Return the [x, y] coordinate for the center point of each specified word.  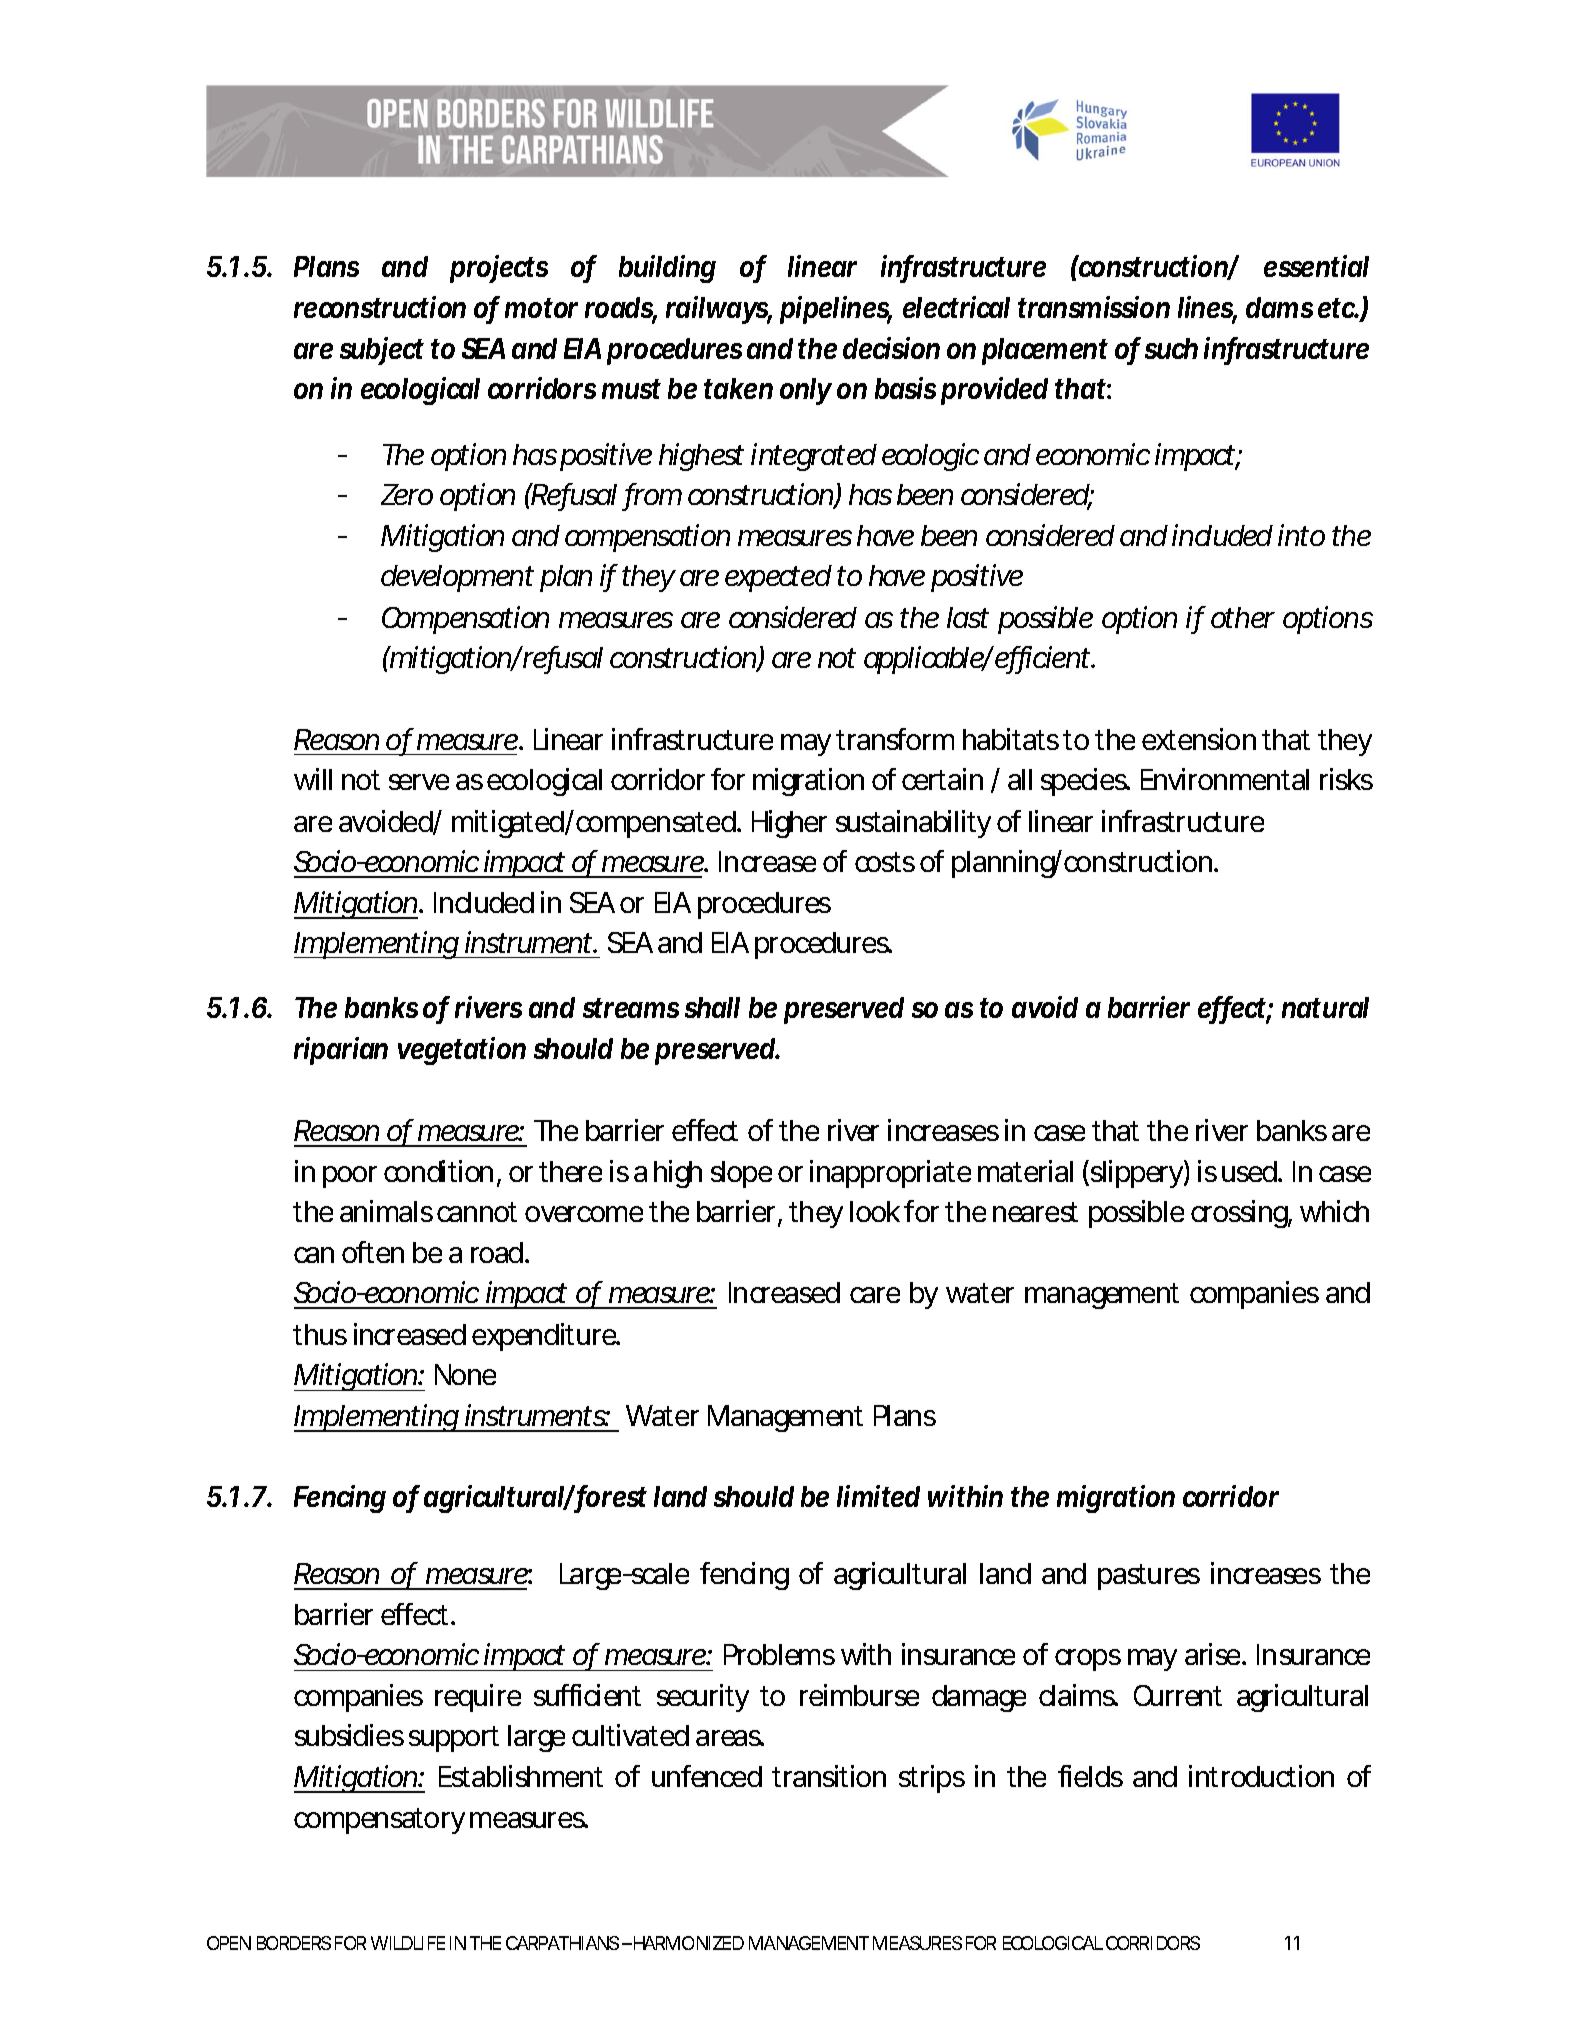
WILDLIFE [408, 1943]
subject [382, 351]
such [1171, 348]
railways [719, 310]
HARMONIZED [687, 1943]
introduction [1261, 1776]
